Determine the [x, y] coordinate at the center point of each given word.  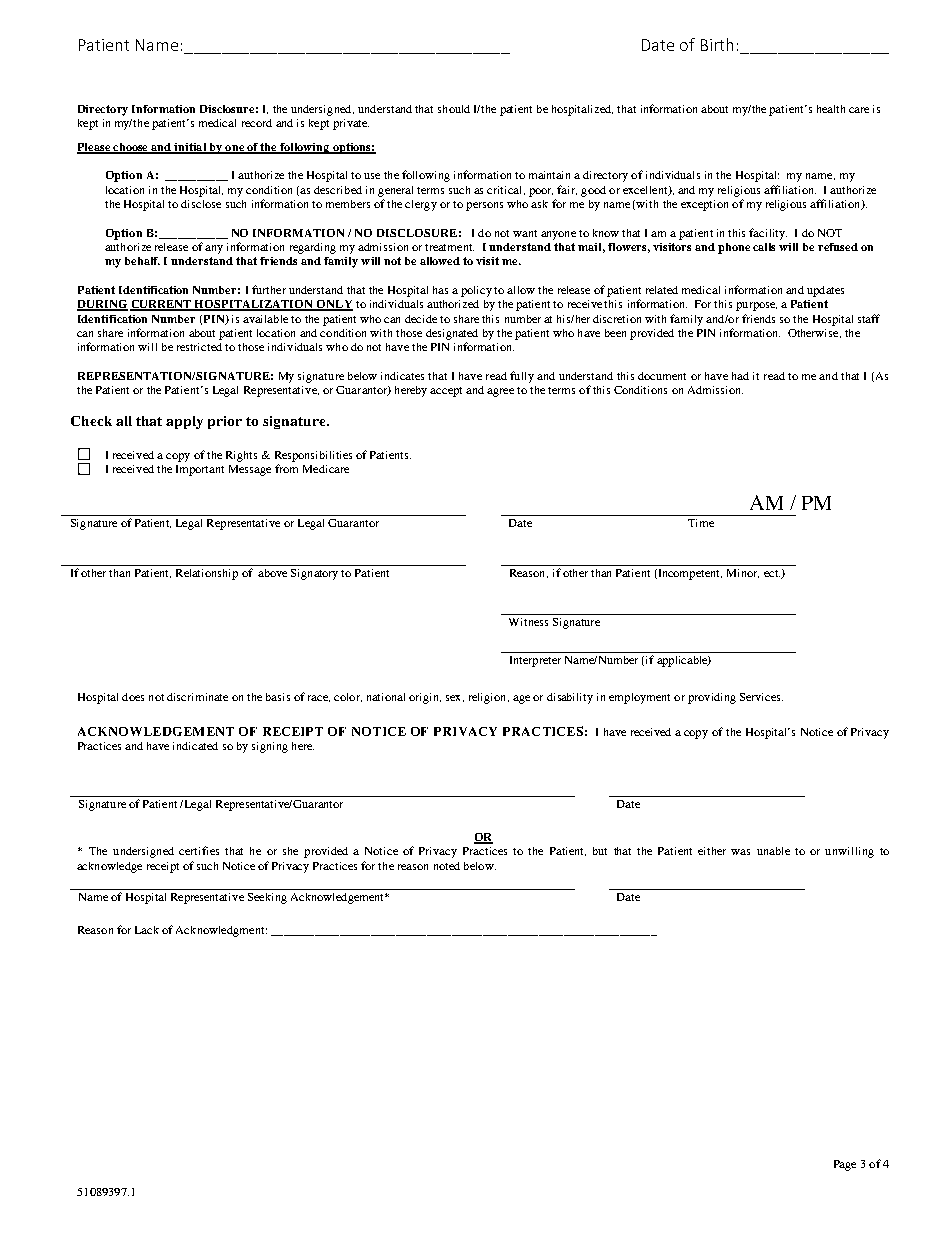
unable [773, 851]
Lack [147, 930]
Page [845, 1165]
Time [701, 523]
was [740, 852]
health [831, 109]
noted [447, 866]
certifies [199, 850]
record [257, 123]
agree [500, 392]
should [454, 109]
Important [200, 470]
